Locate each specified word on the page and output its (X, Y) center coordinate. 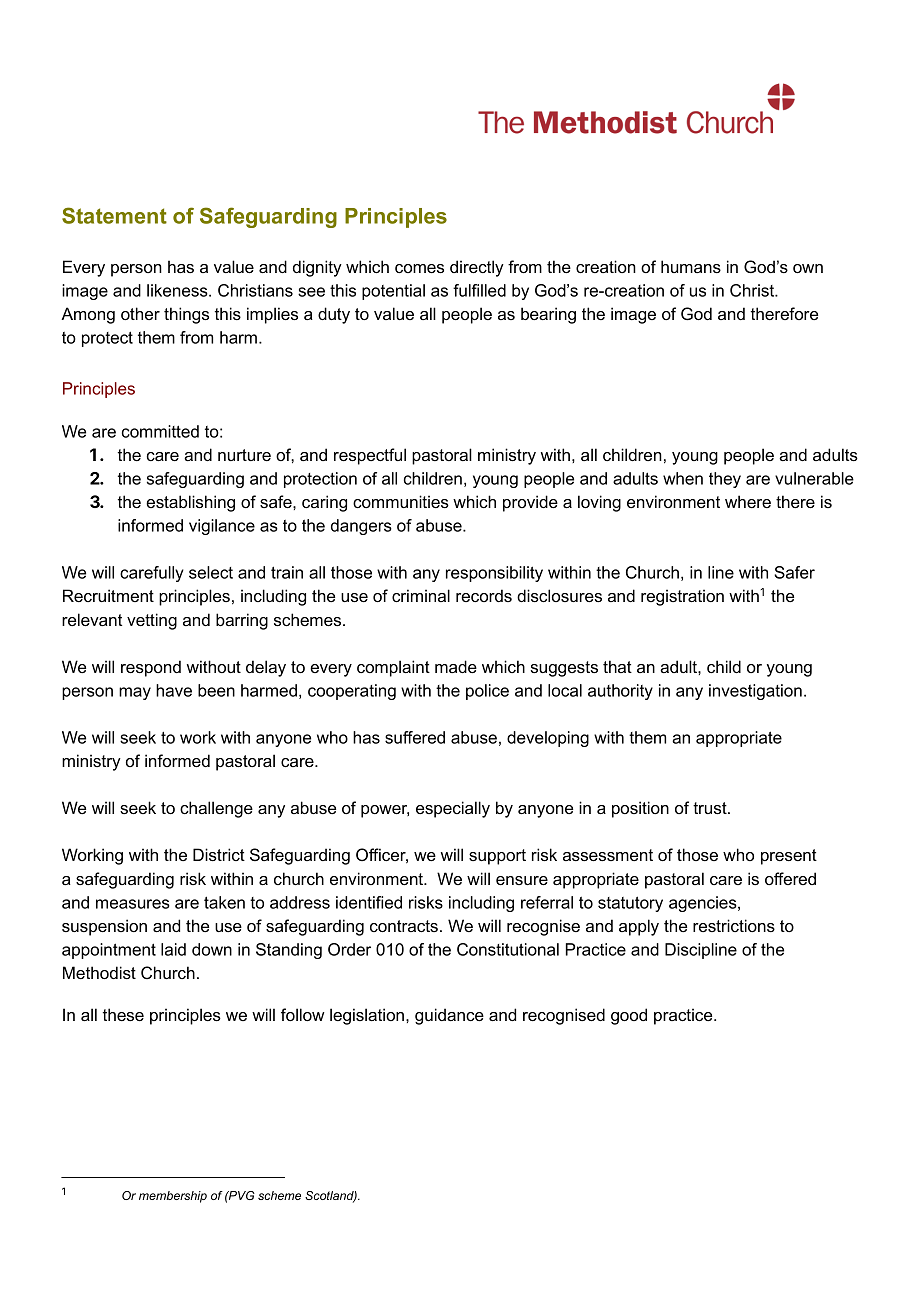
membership (173, 1197)
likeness (178, 290)
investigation (755, 692)
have (174, 690)
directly (477, 268)
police (487, 692)
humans (691, 266)
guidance (449, 1016)
